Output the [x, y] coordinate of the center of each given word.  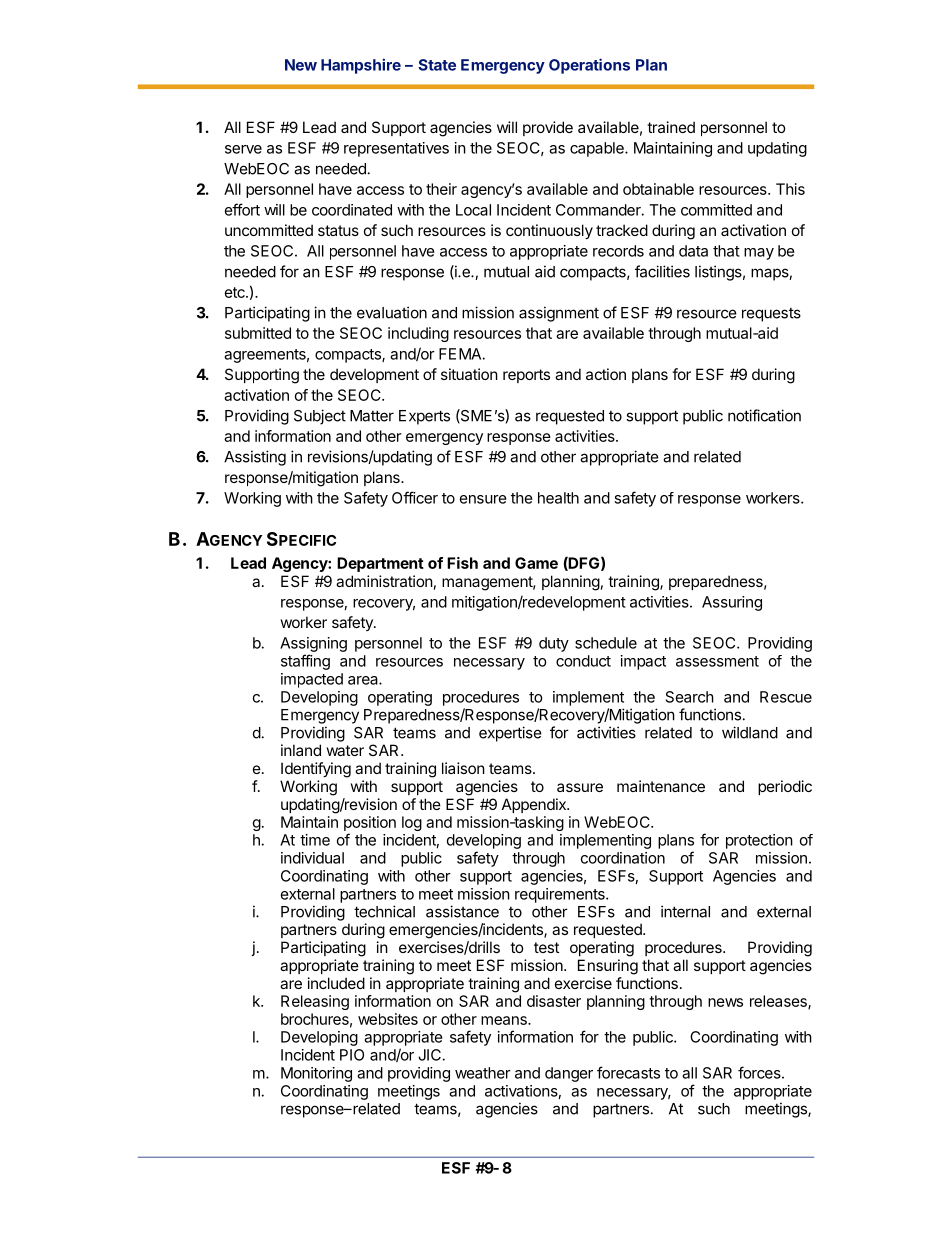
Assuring [732, 603]
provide [548, 128]
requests [771, 315]
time [315, 840]
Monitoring [316, 1074]
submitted [258, 333]
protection [759, 841]
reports [526, 376]
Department [380, 564]
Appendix [535, 805]
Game [536, 563]
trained [671, 127]
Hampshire [361, 66]
